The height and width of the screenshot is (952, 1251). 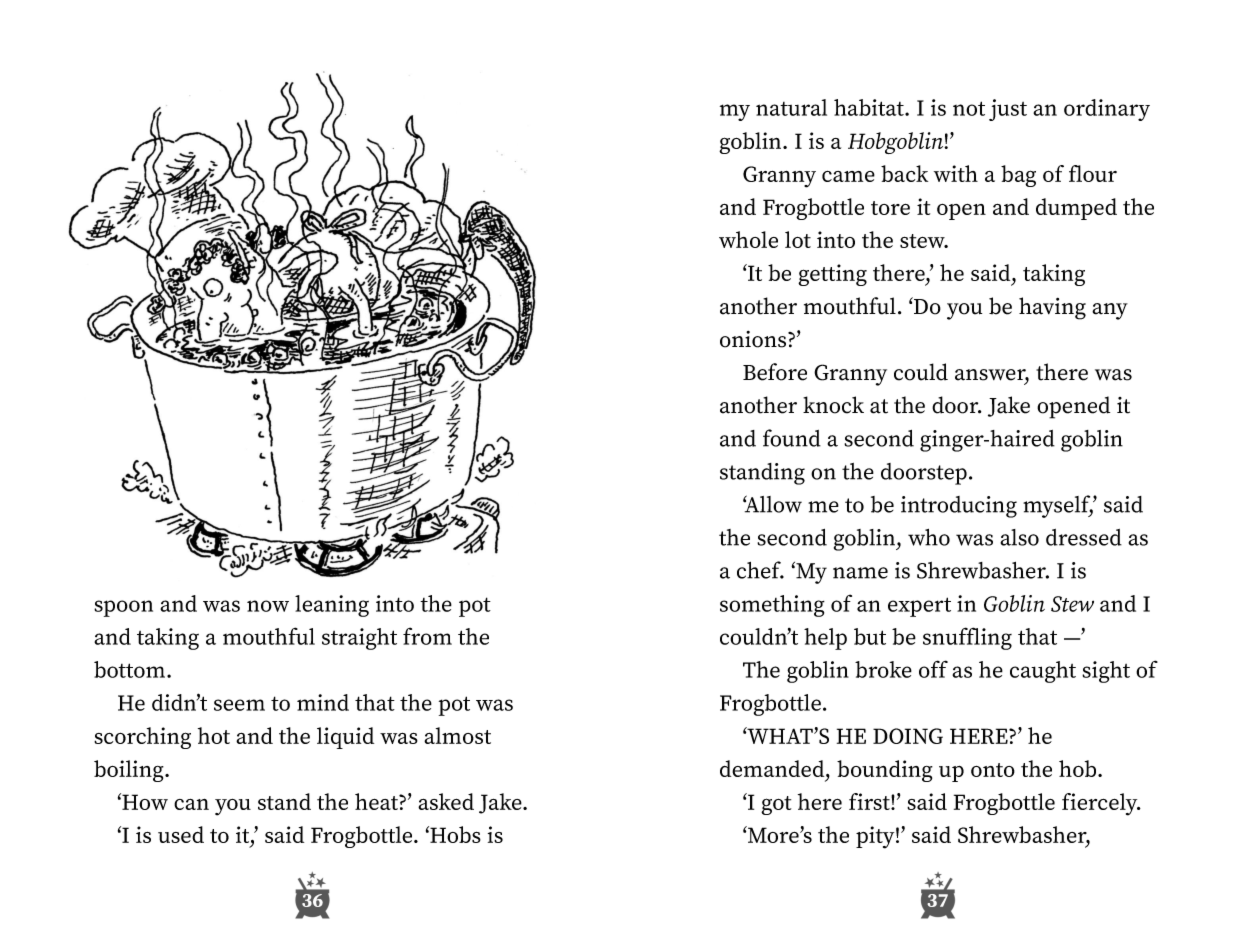 What do you see at coordinates (748, 239) in the screenshot?
I see `whole` at bounding box center [748, 239].
